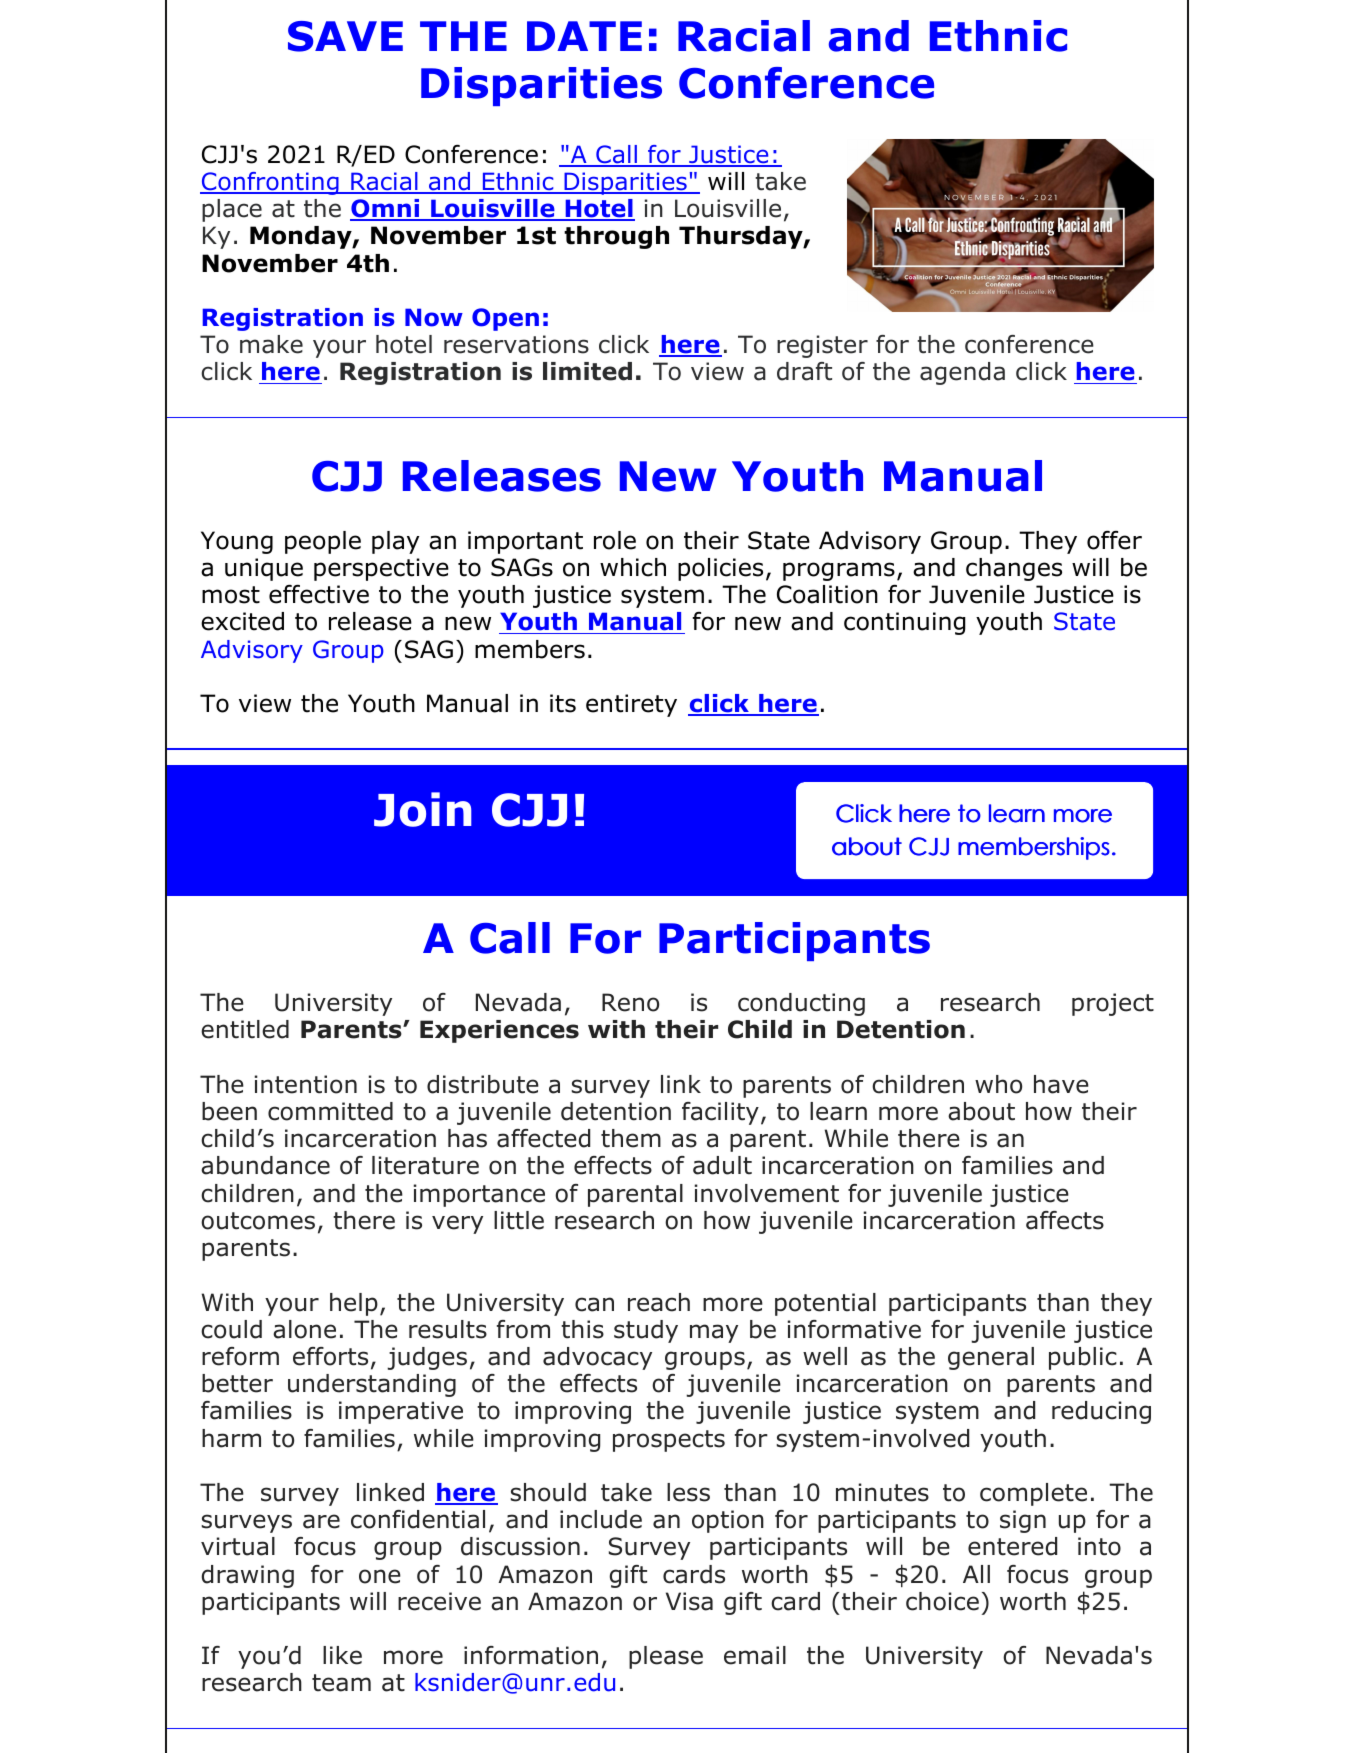  What do you see at coordinates (354, 1304) in the page?
I see `help` at bounding box center [354, 1304].
